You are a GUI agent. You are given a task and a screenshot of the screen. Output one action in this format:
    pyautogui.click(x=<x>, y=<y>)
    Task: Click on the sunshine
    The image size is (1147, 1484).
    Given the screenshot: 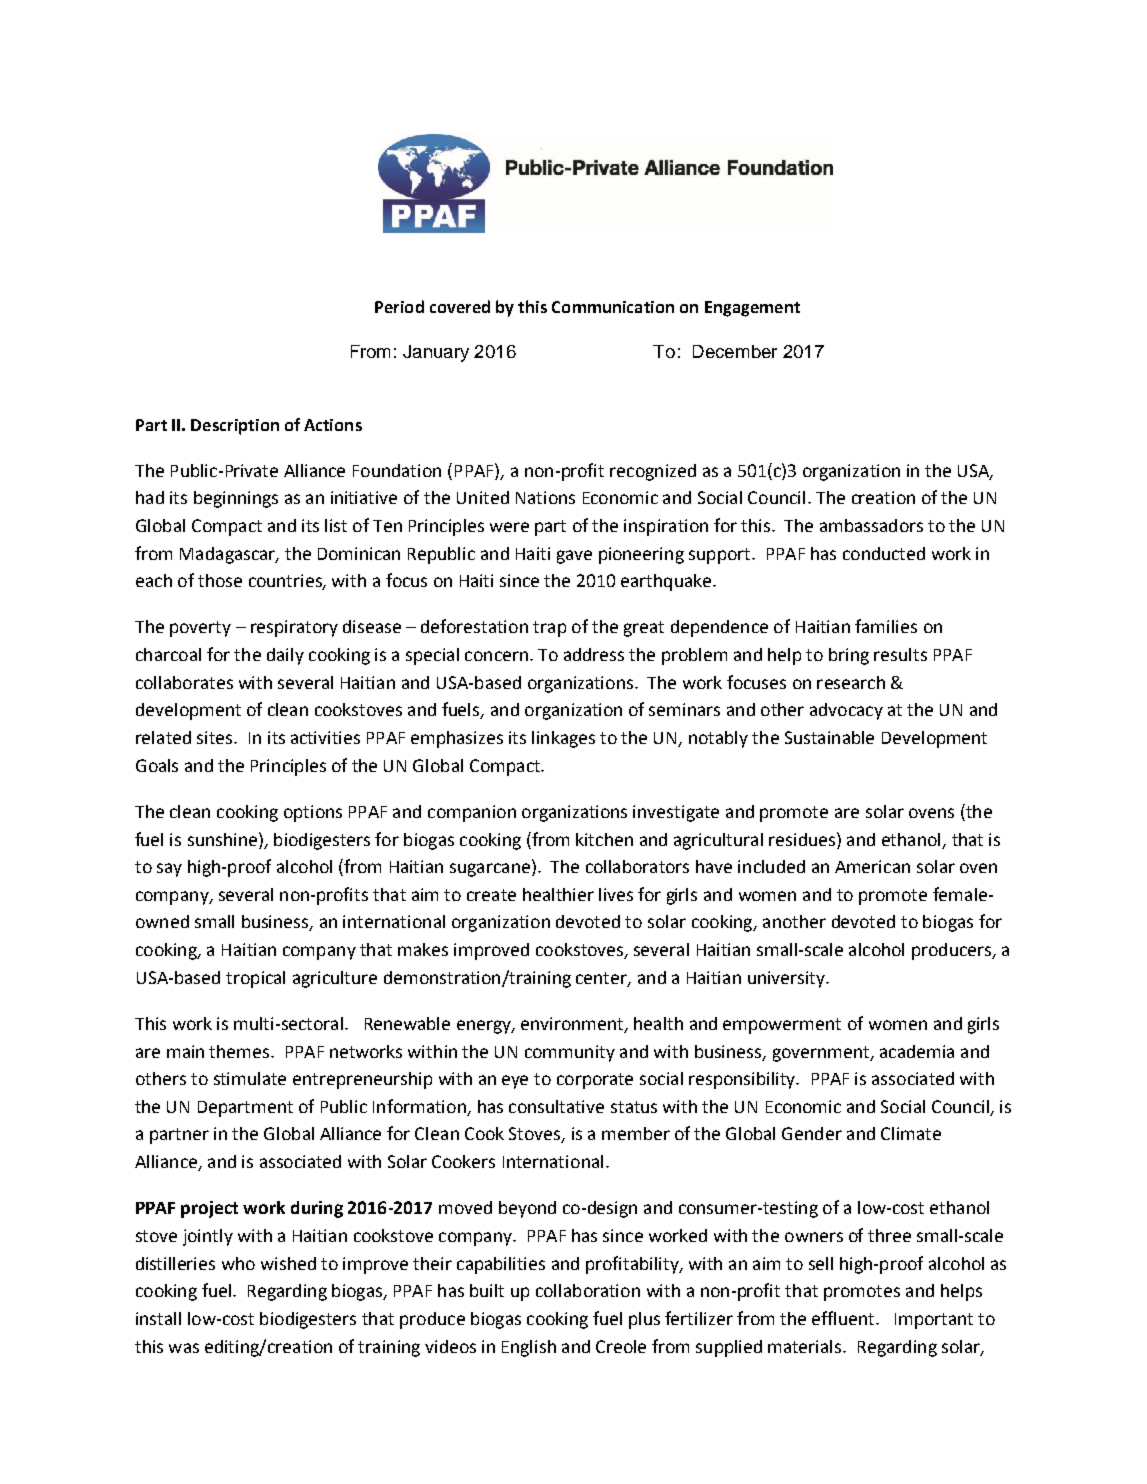 What is the action you would take?
    pyautogui.click(x=224, y=839)
